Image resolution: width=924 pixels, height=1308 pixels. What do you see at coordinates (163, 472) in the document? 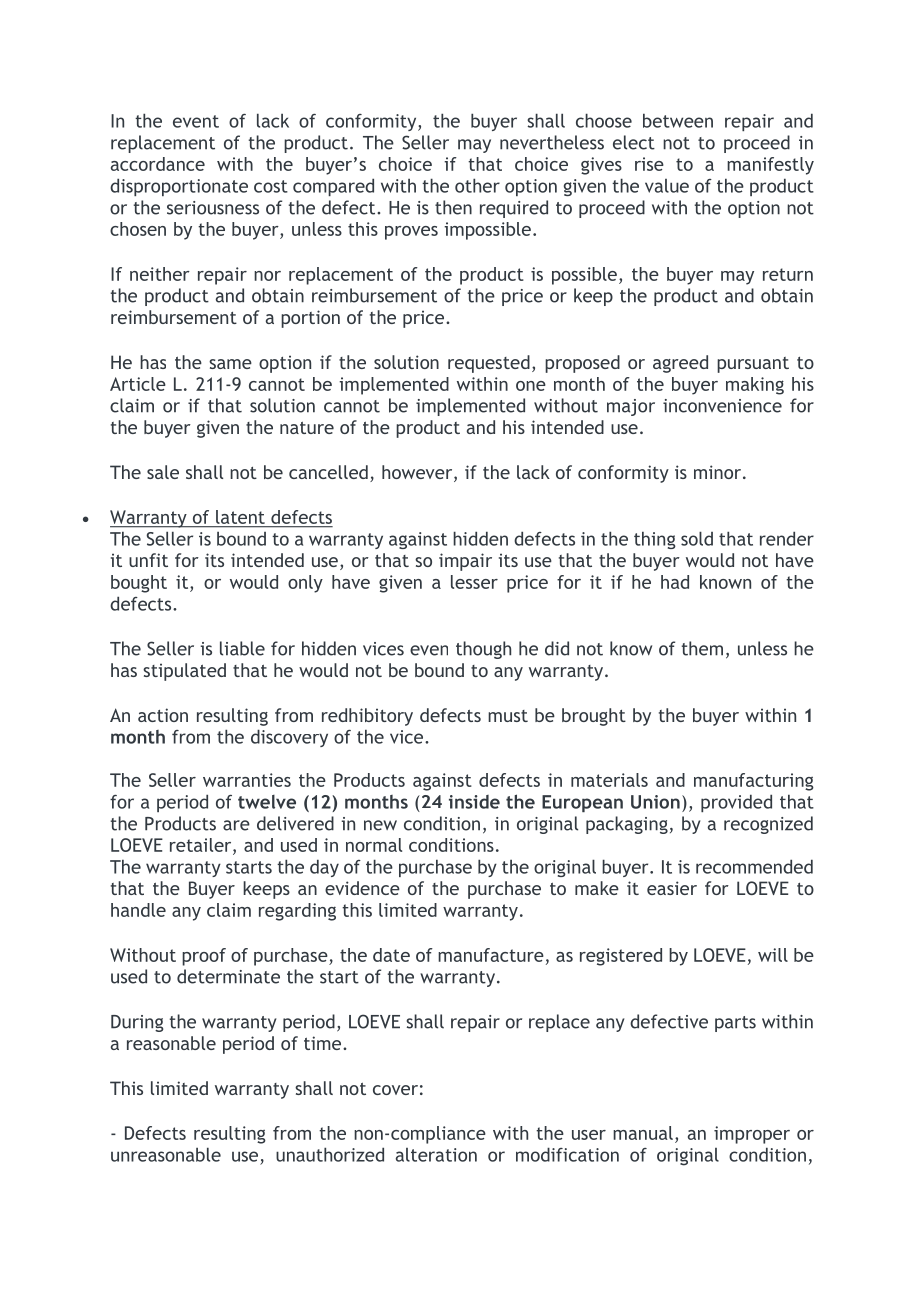
I see `sale` at bounding box center [163, 472].
